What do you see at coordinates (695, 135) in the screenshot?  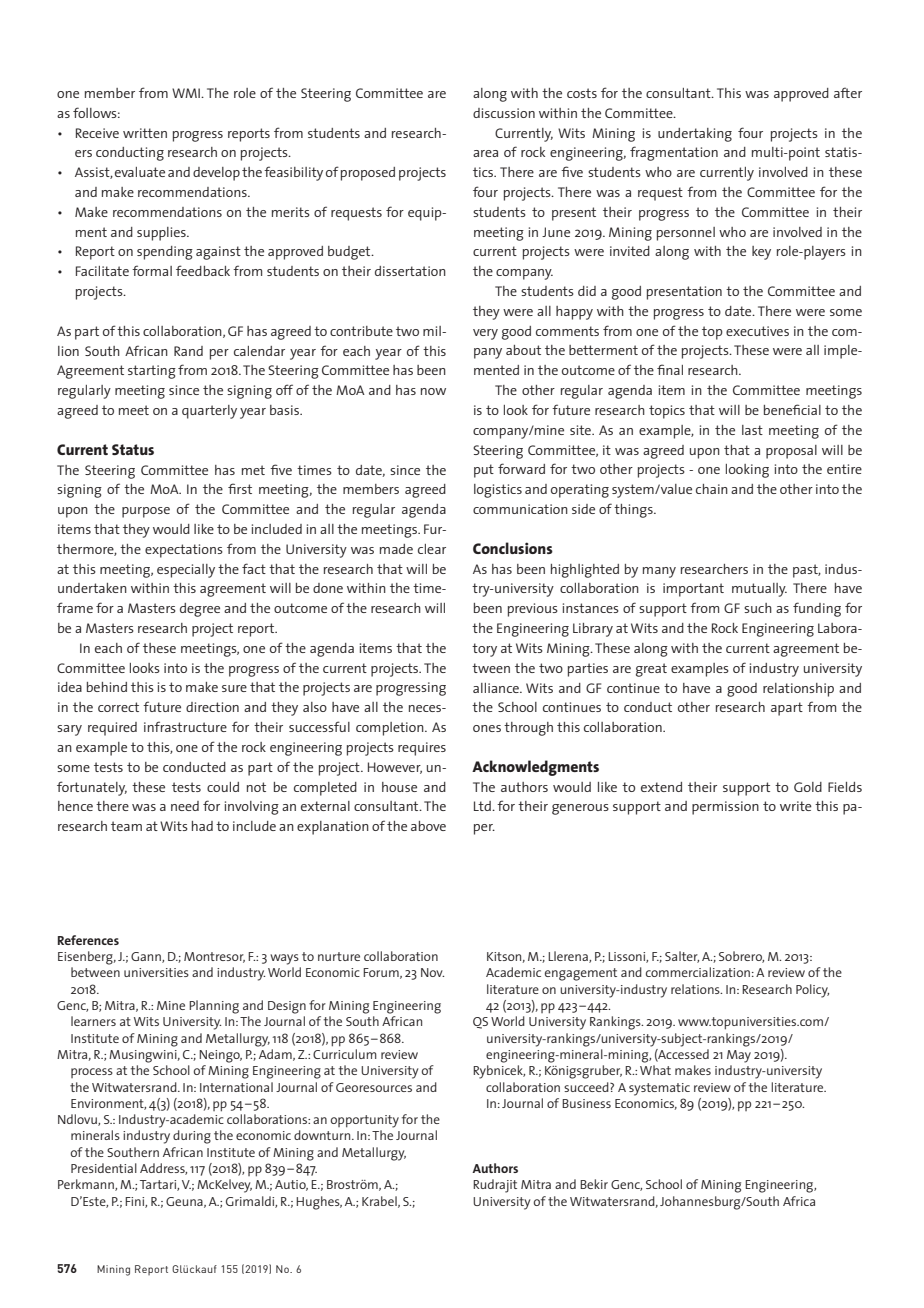 I see `undertaking` at bounding box center [695, 135].
